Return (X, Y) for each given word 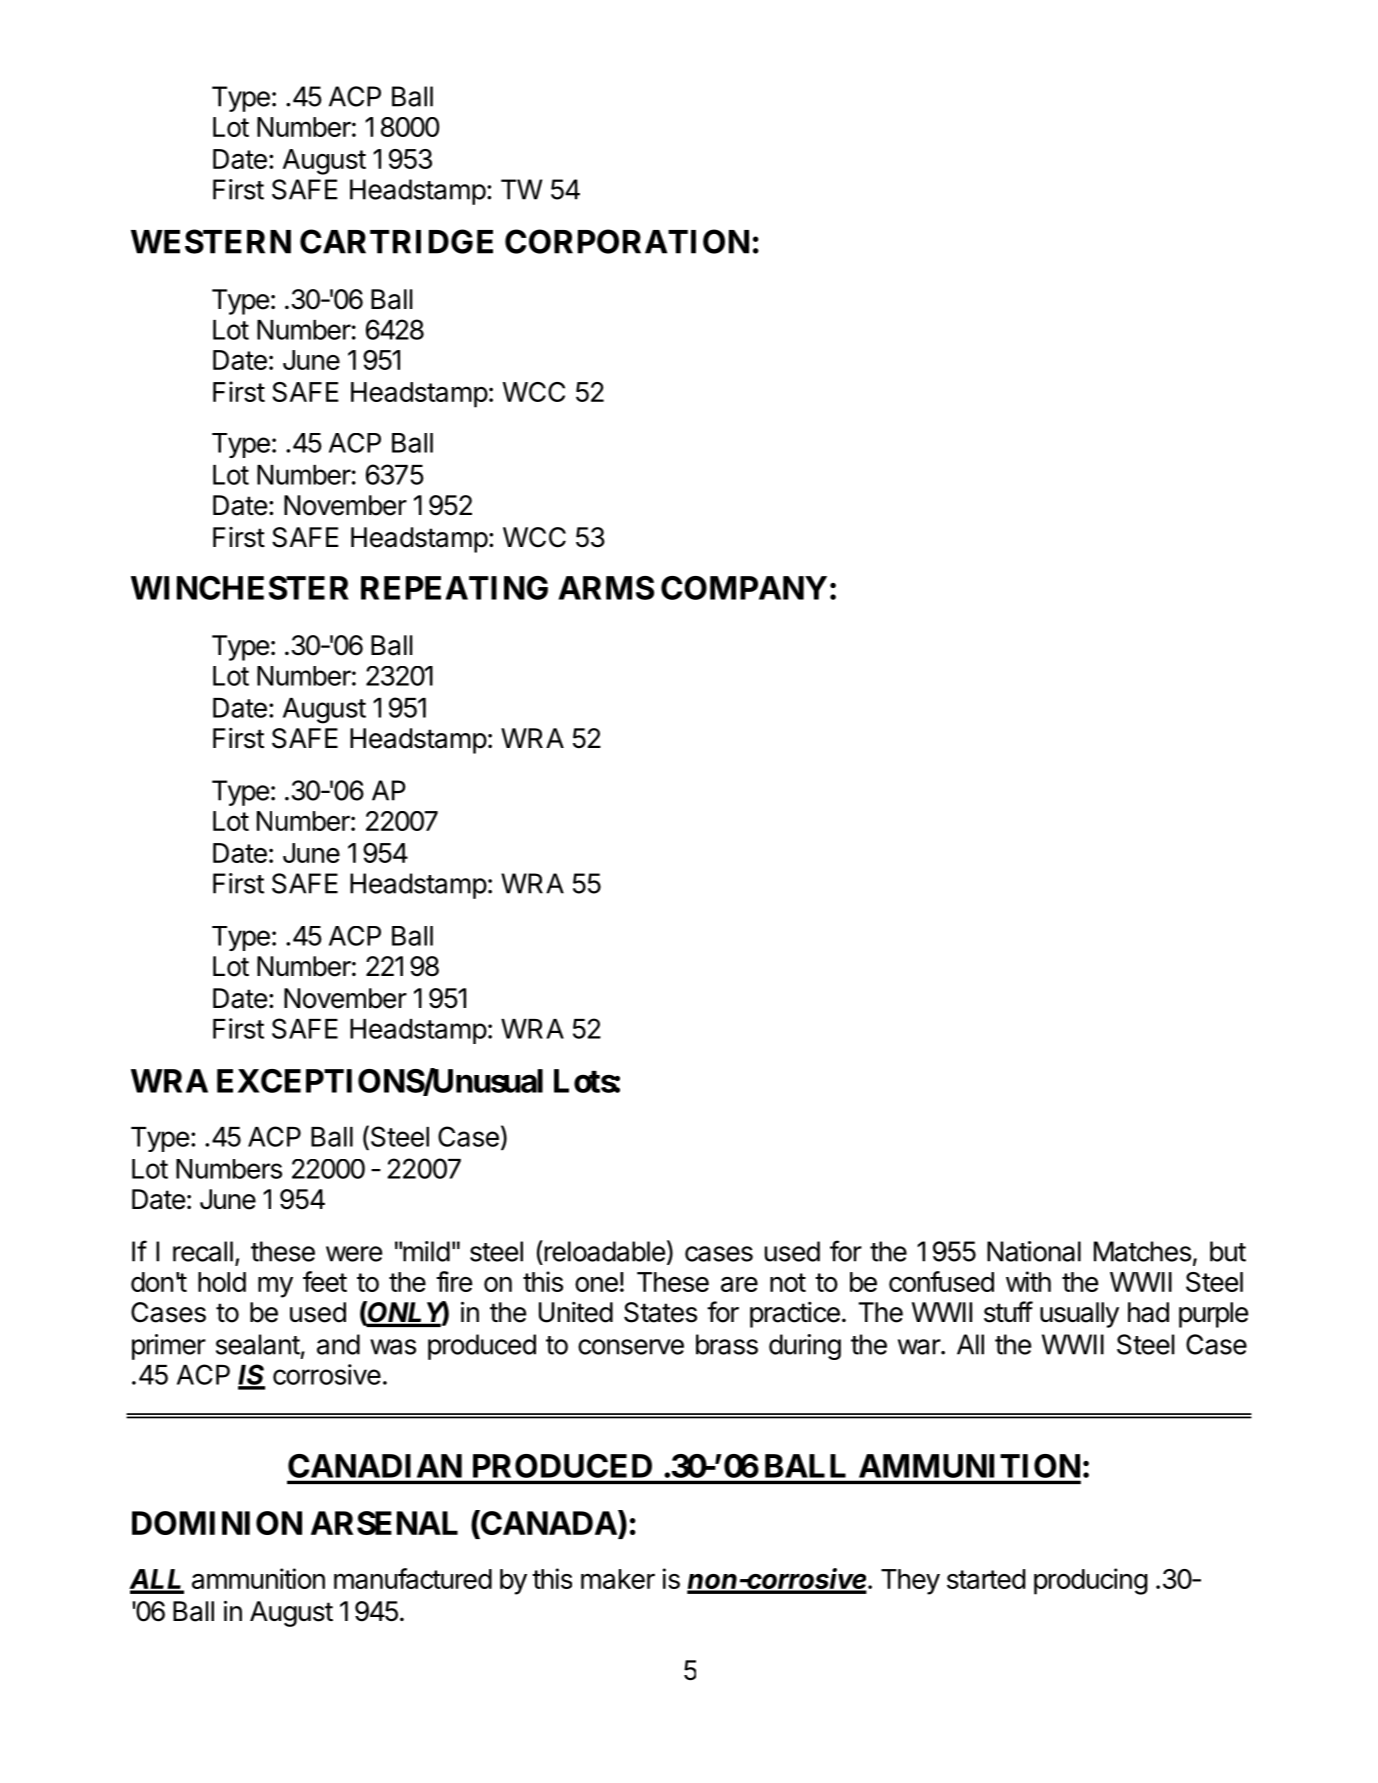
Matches (1142, 1251)
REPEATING (454, 588)
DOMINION (217, 1523)
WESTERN (211, 241)
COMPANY (744, 588)
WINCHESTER (240, 588)
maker (618, 1579)
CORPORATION (627, 241)
